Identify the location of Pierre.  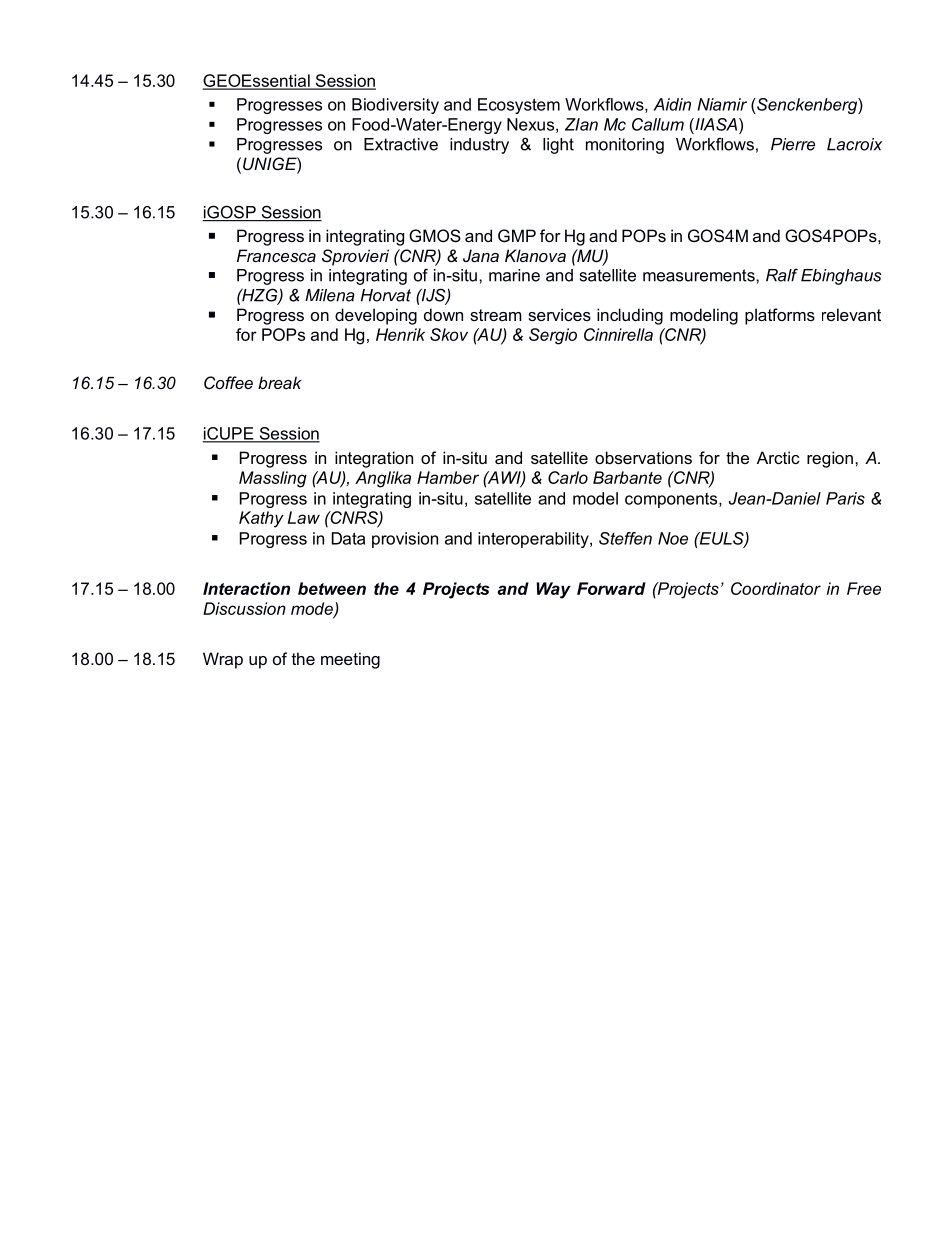
(793, 144).
